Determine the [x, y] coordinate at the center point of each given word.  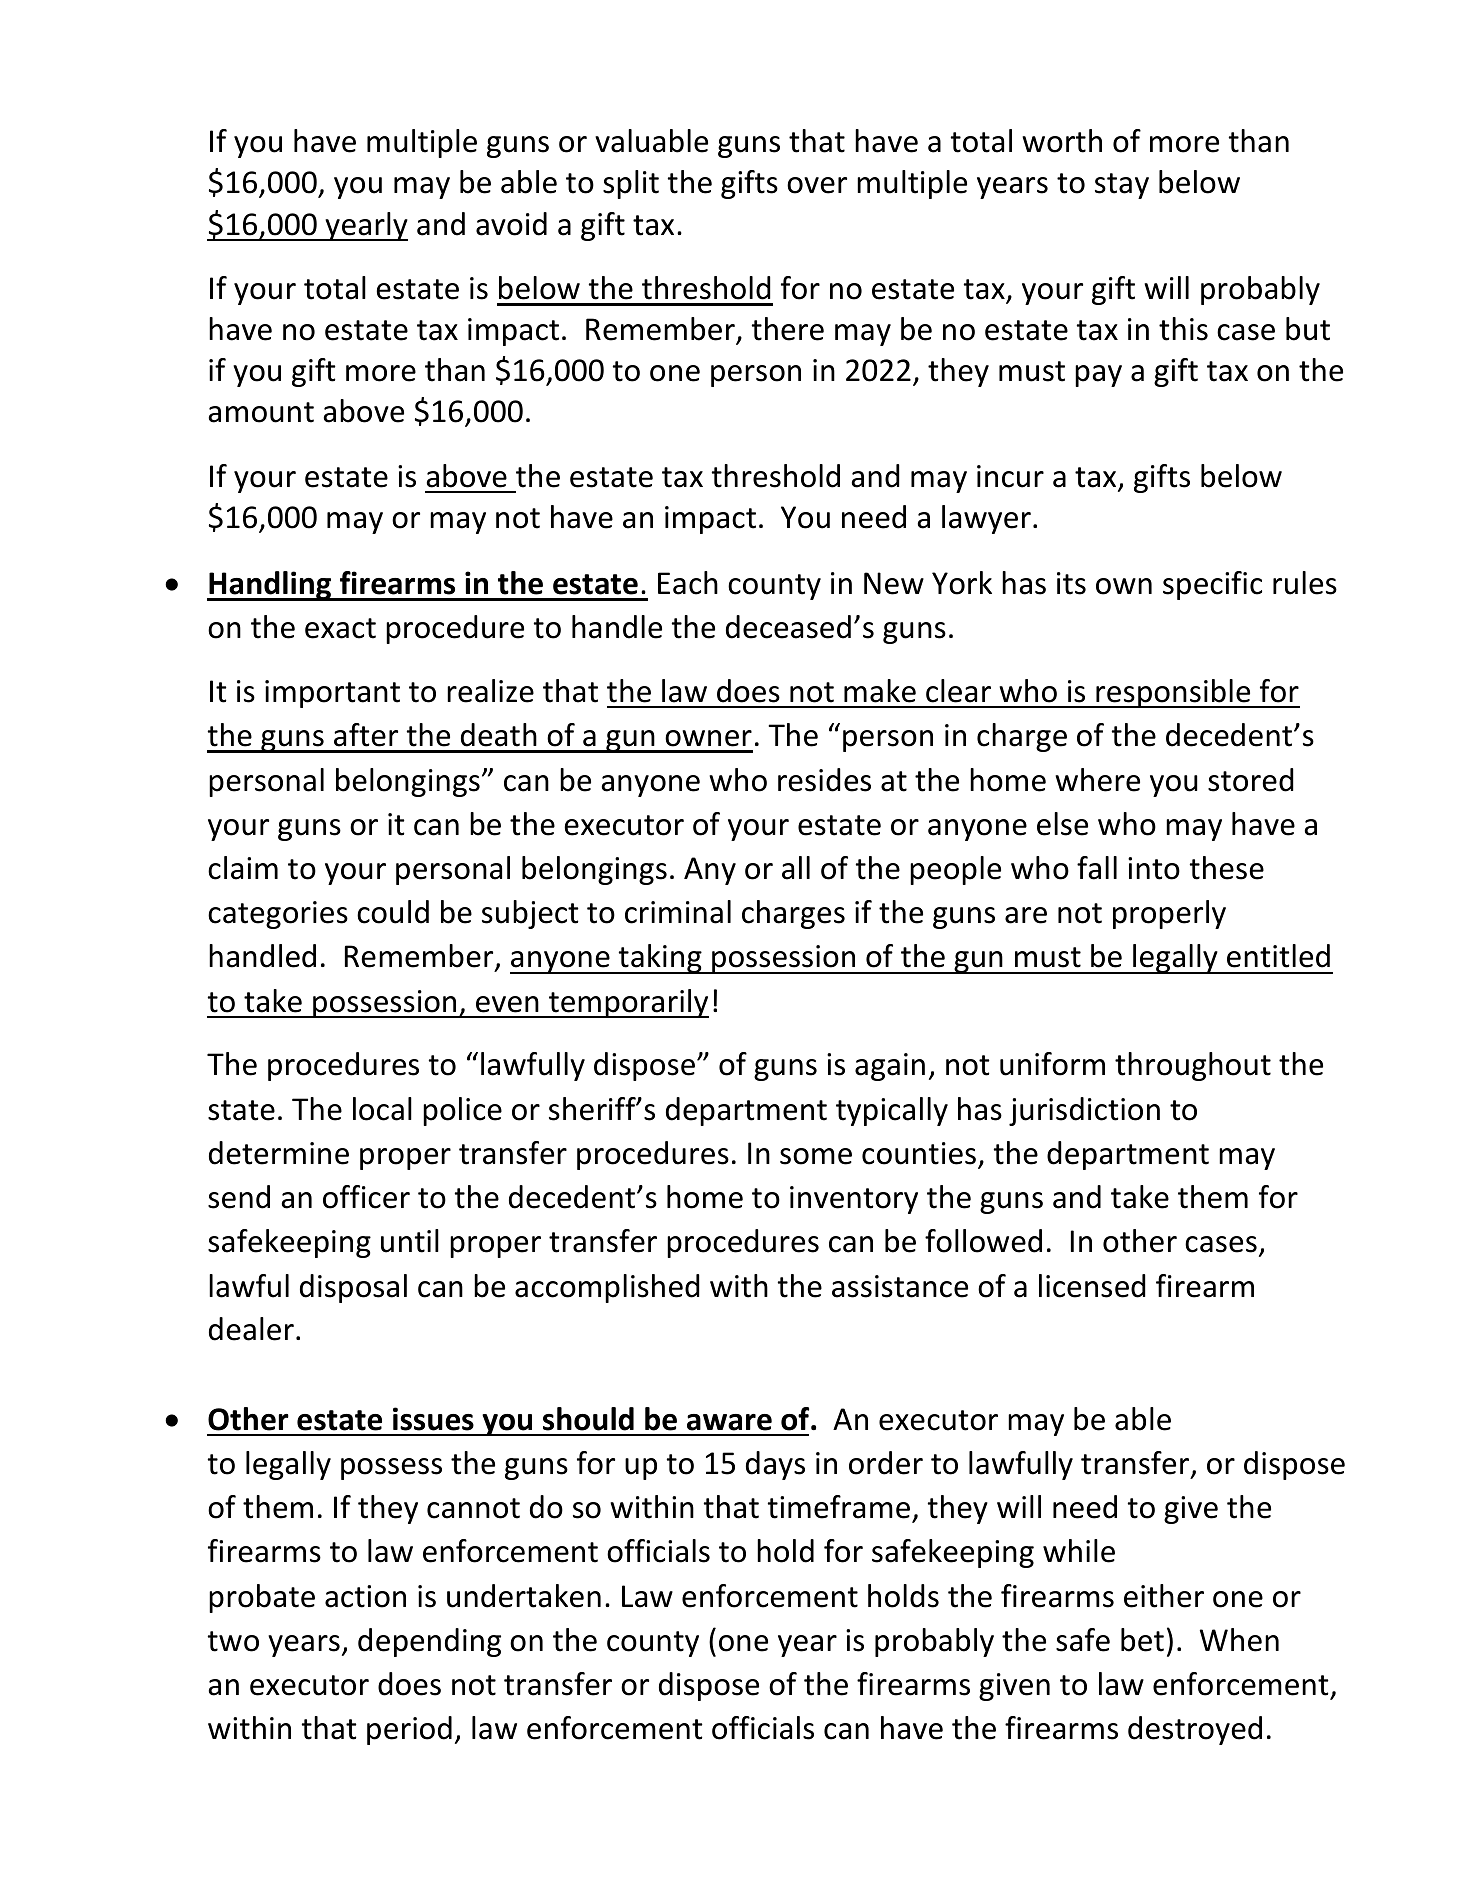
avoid [511, 224]
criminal [678, 912]
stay [1122, 186]
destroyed [1195, 1730]
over [817, 185]
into [1154, 868]
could [393, 912]
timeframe [839, 1507]
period [409, 1730]
